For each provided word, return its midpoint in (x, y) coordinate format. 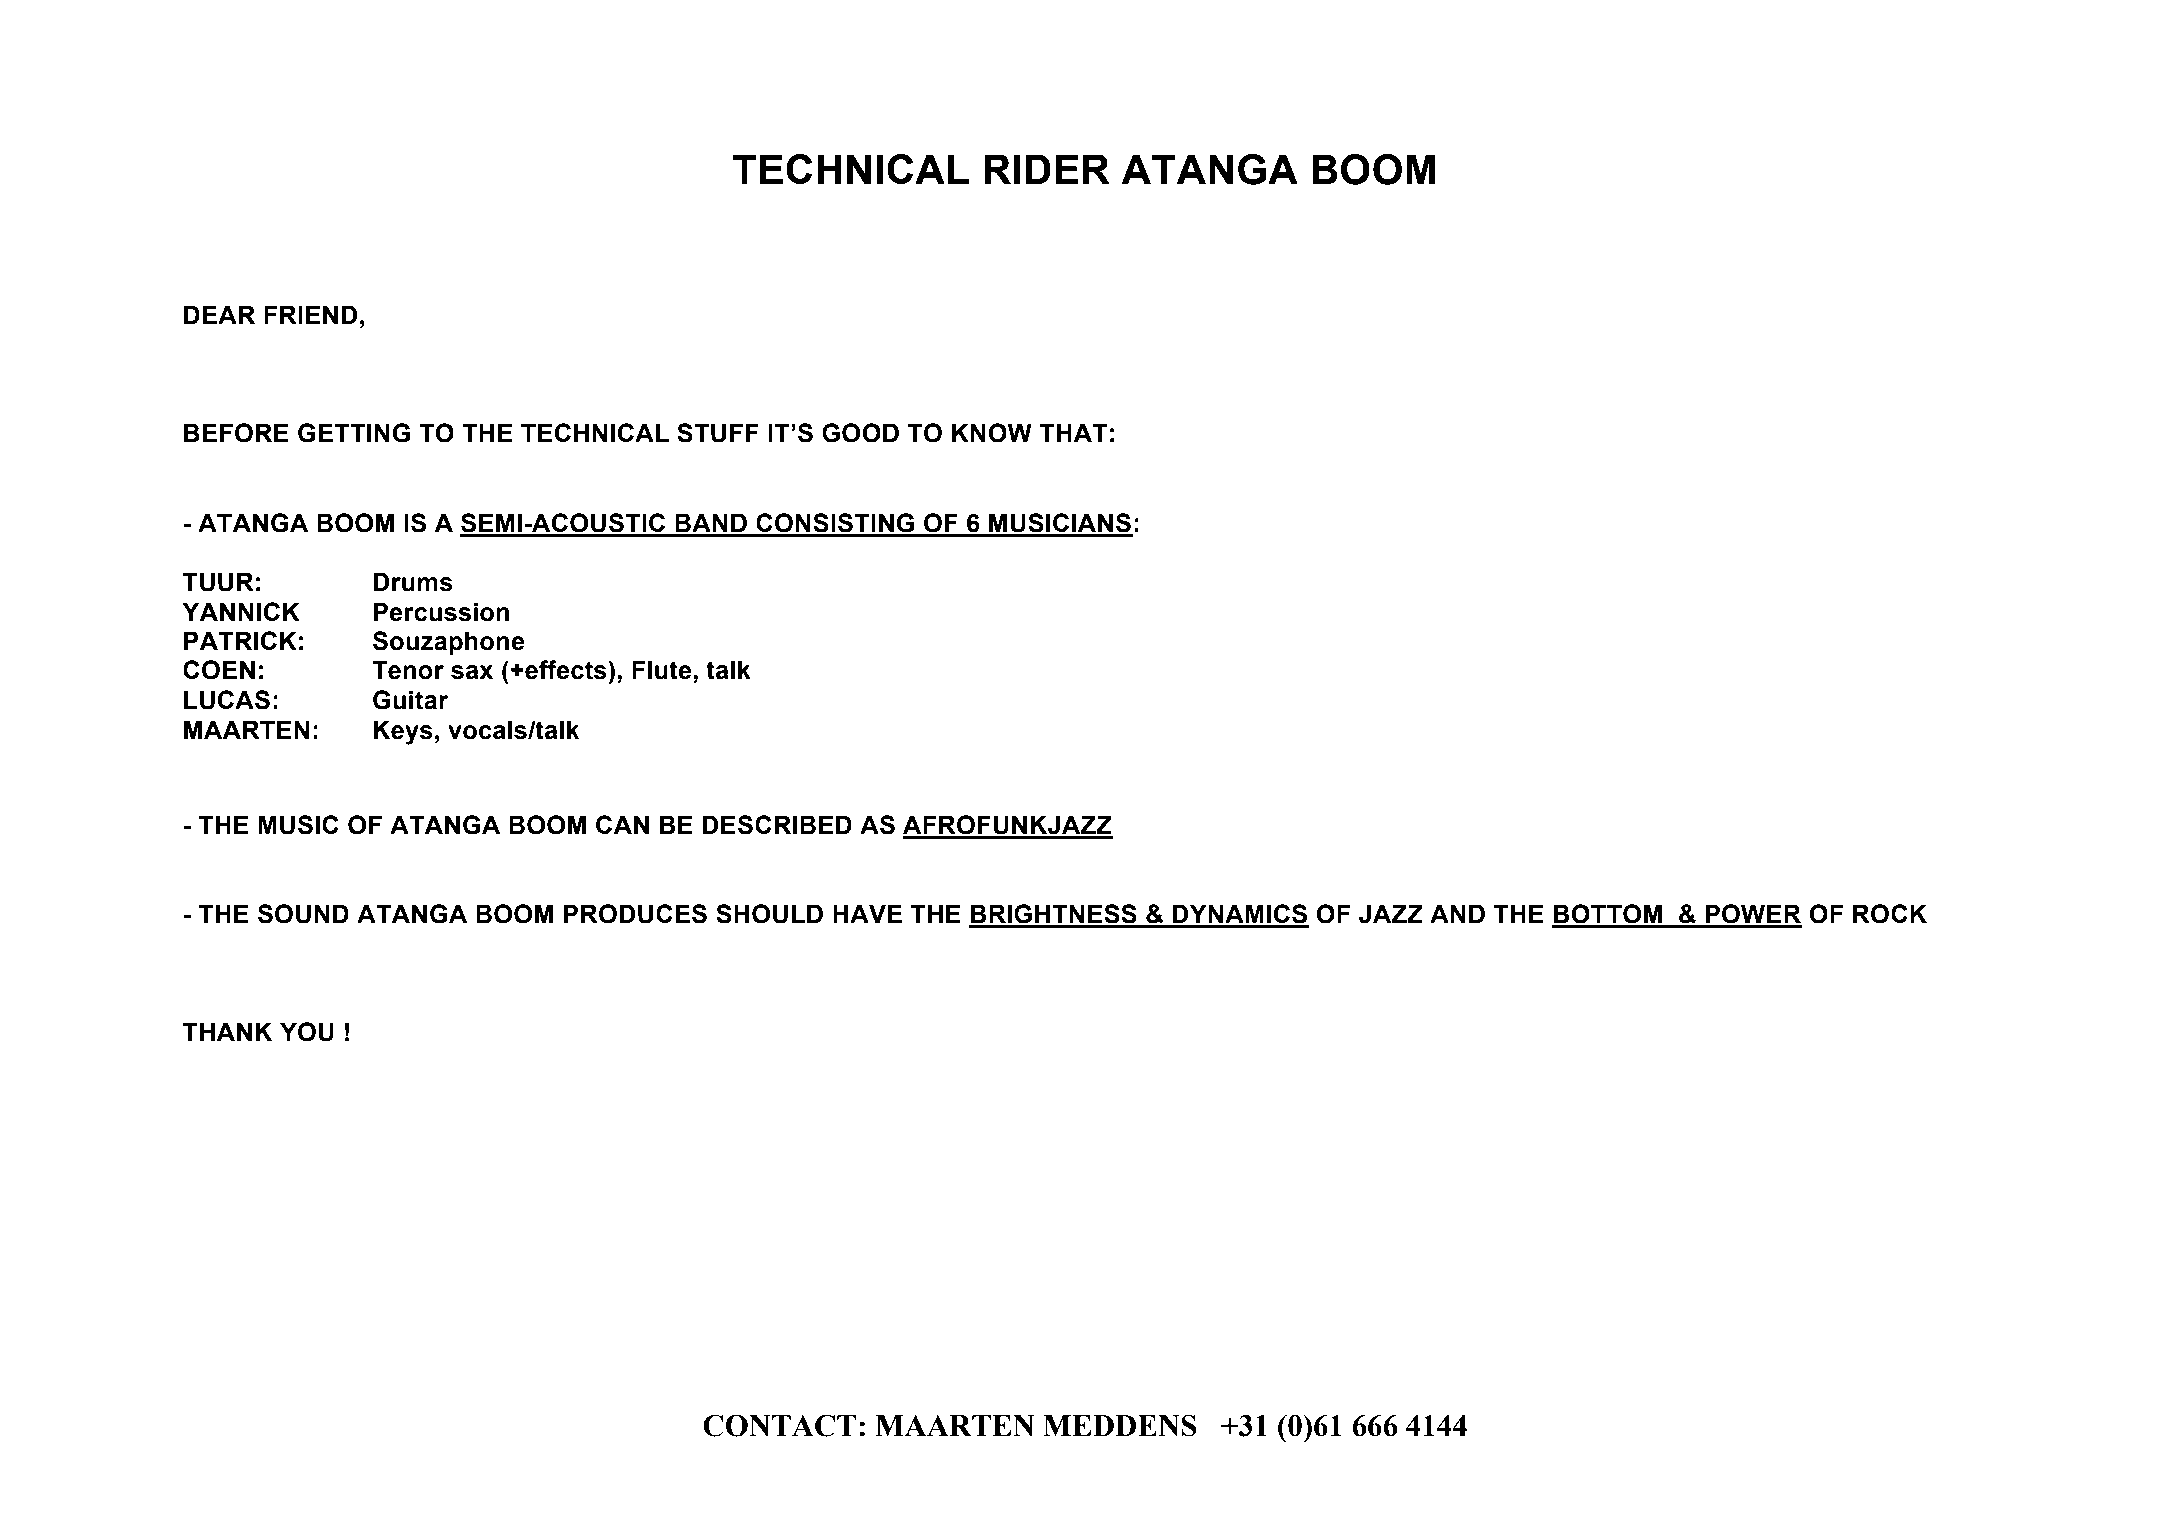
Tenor (408, 670)
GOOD (860, 433)
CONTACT (779, 1425)
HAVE (867, 913)
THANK (227, 1031)
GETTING (354, 433)
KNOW (992, 433)
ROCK (1890, 914)
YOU (307, 1032)
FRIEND (310, 314)
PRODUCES (635, 914)
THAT (1073, 432)
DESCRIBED (777, 825)
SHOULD (769, 914)
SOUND (303, 914)
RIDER (1047, 169)
